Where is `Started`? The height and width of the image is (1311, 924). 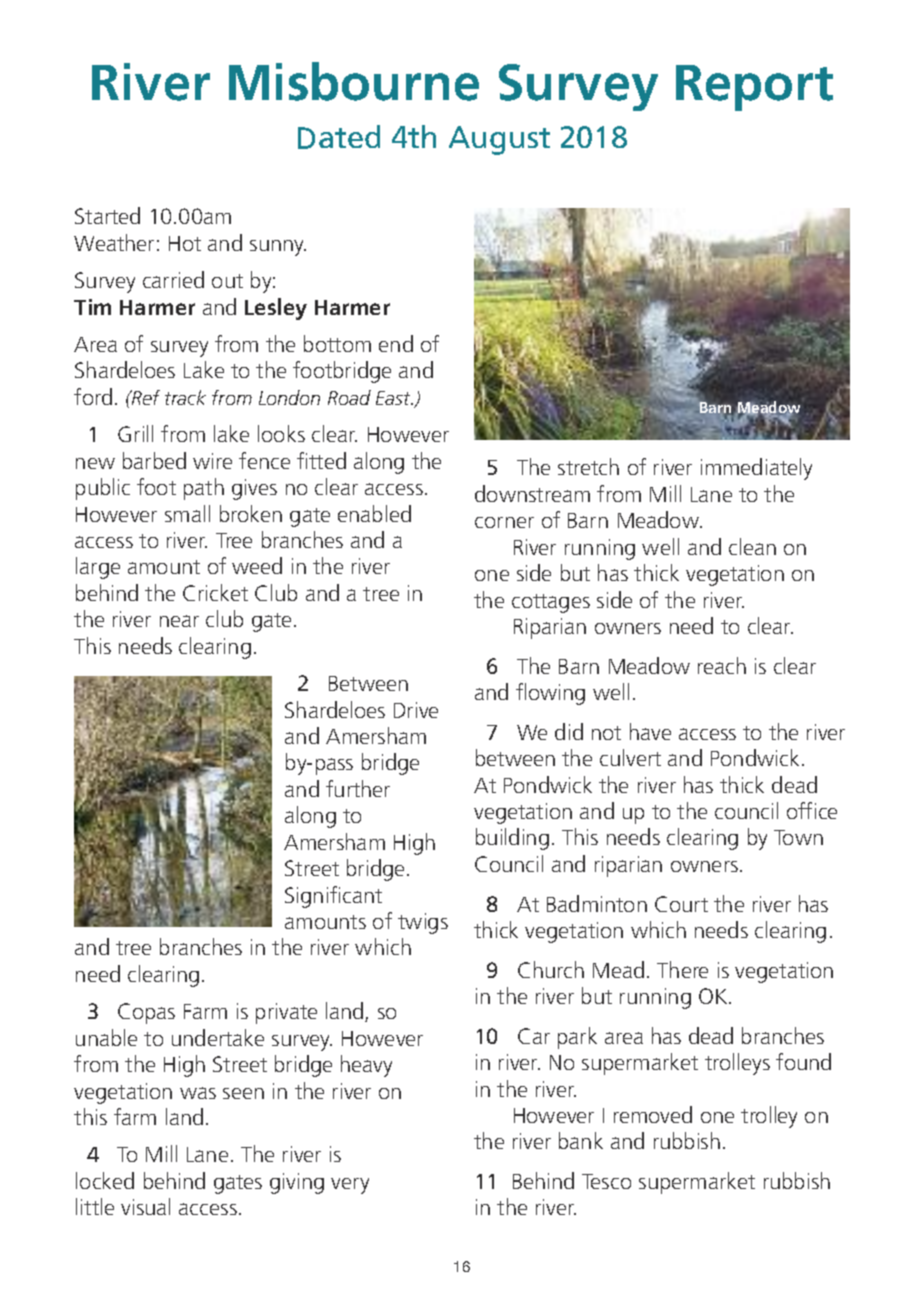 Started is located at coordinates (107, 215).
